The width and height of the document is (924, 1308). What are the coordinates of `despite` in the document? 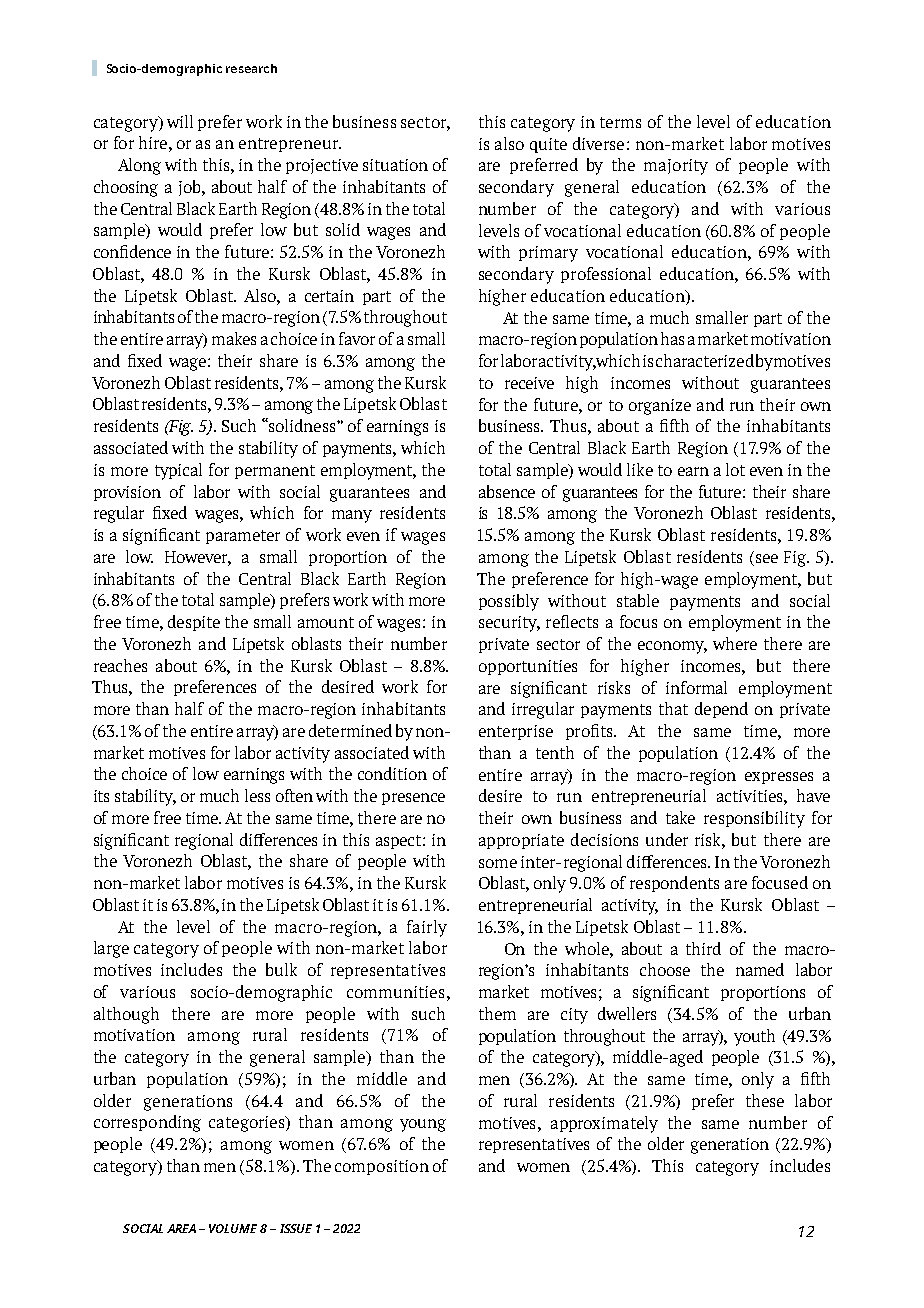 It's located at (194, 623).
